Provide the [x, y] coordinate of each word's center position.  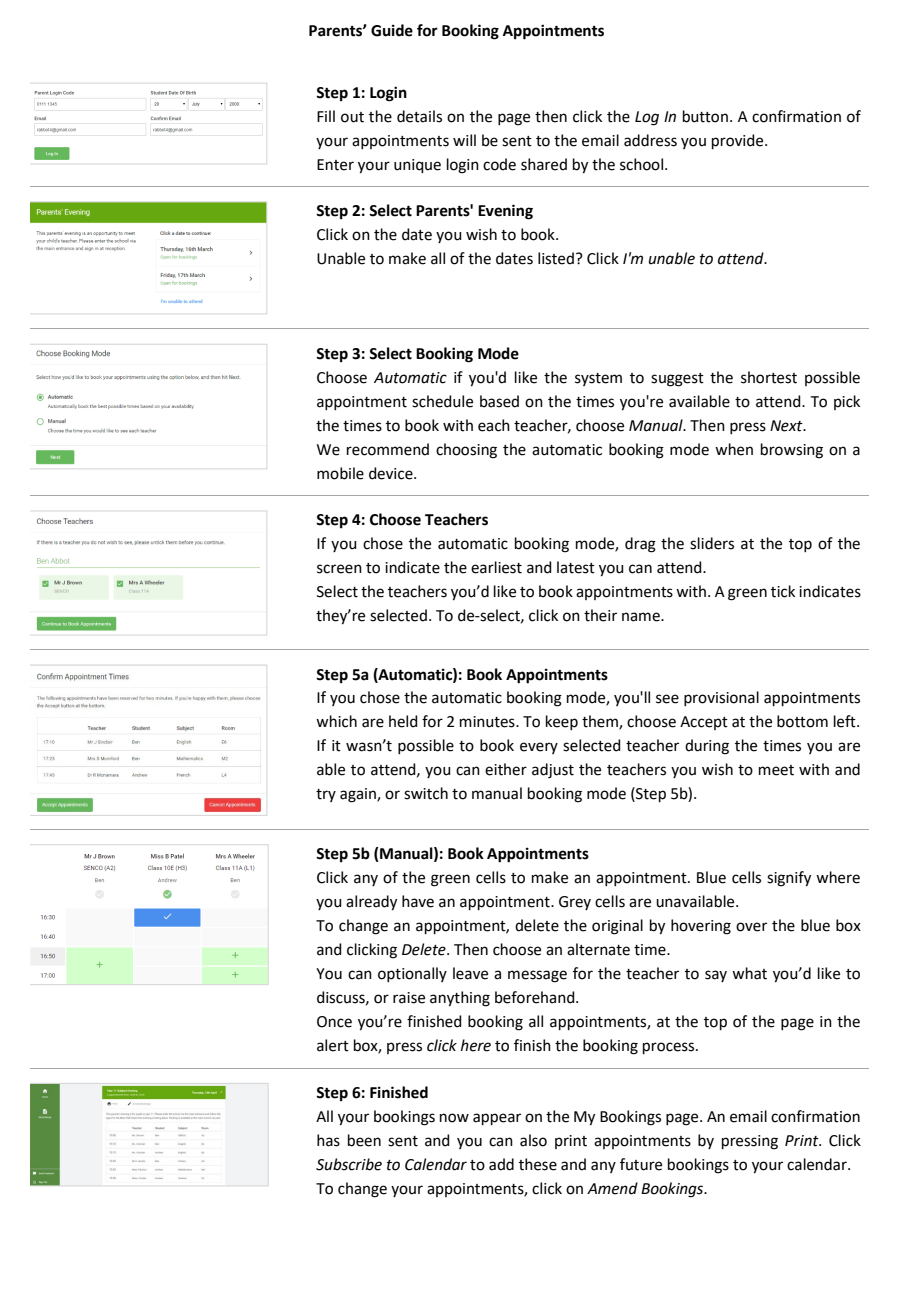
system [598, 379]
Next [787, 426]
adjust [553, 771]
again [359, 795]
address [650, 140]
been [364, 1140]
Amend [612, 1188]
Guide [392, 30]
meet [776, 770]
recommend [388, 449]
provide [739, 141]
